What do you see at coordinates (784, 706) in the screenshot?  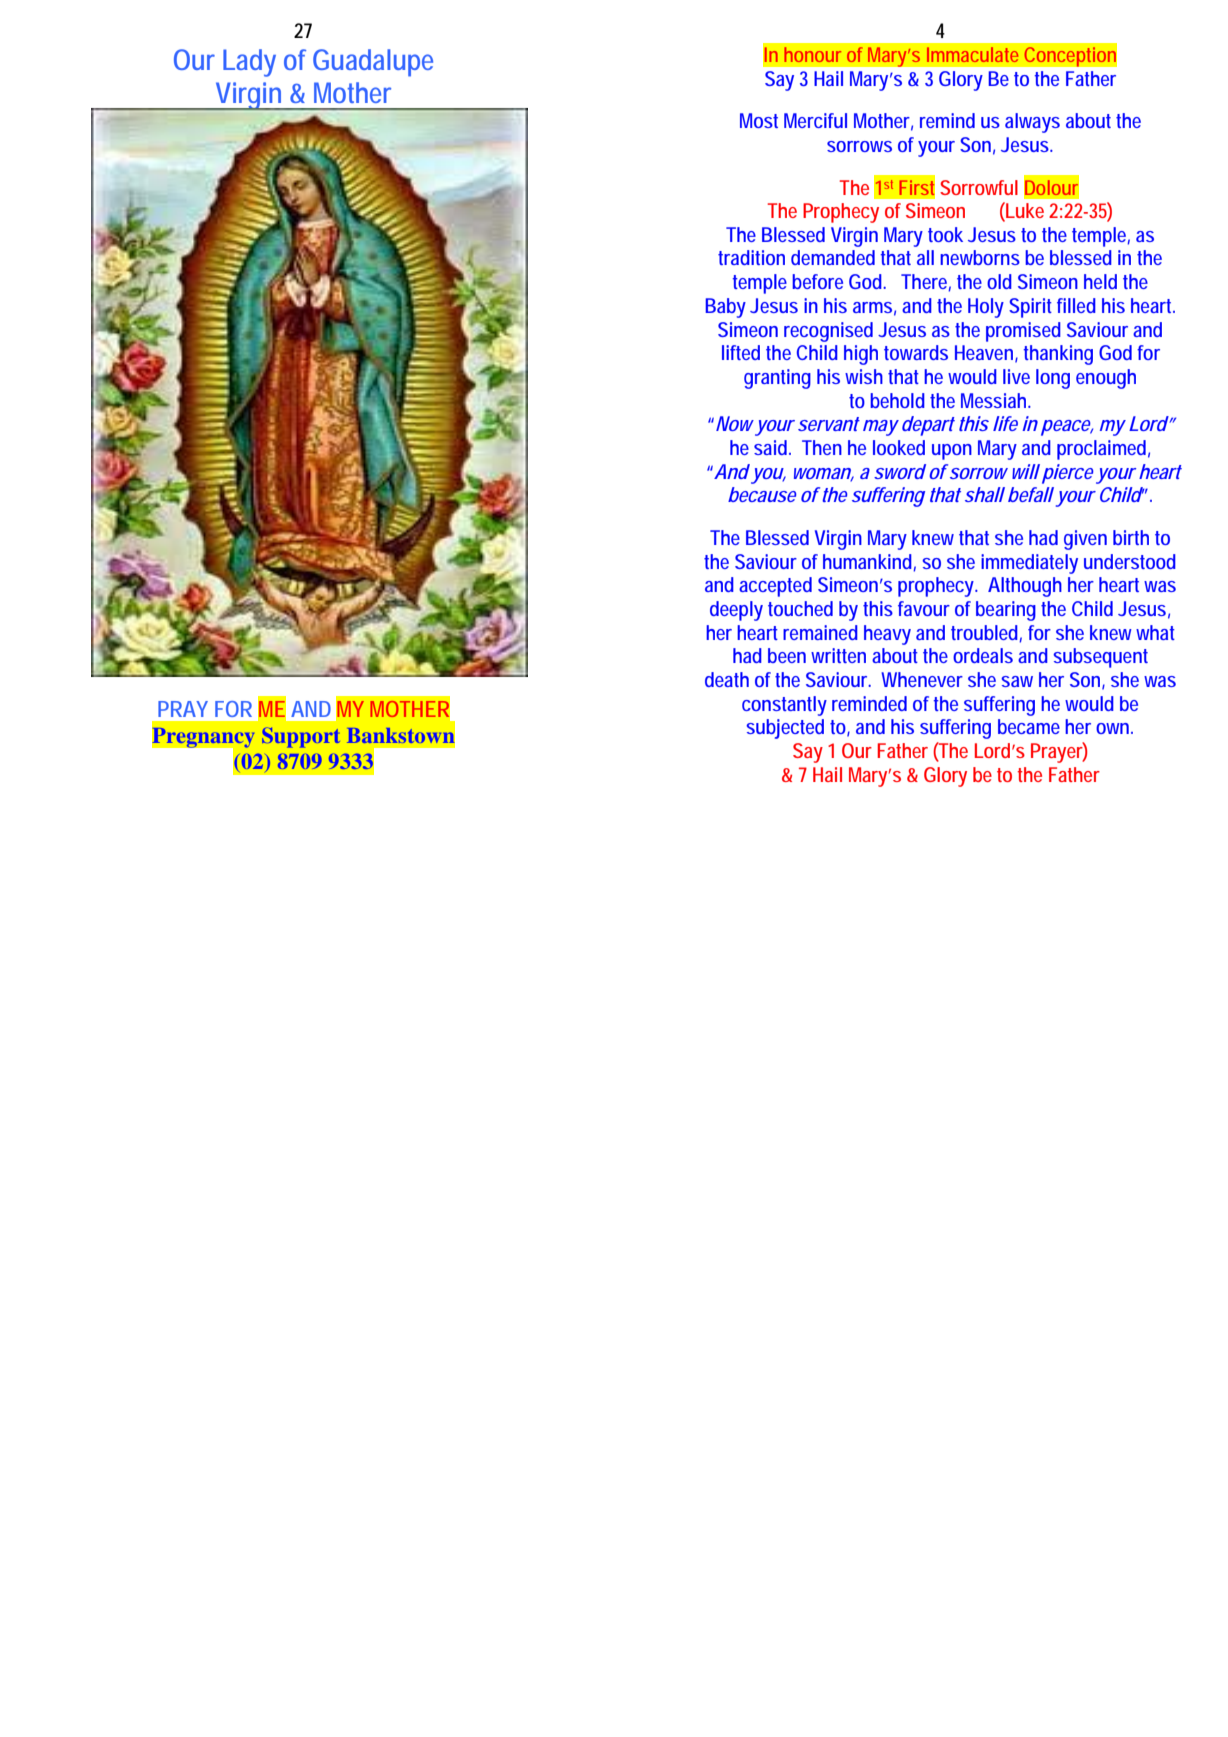 I see `constantly` at bounding box center [784, 706].
